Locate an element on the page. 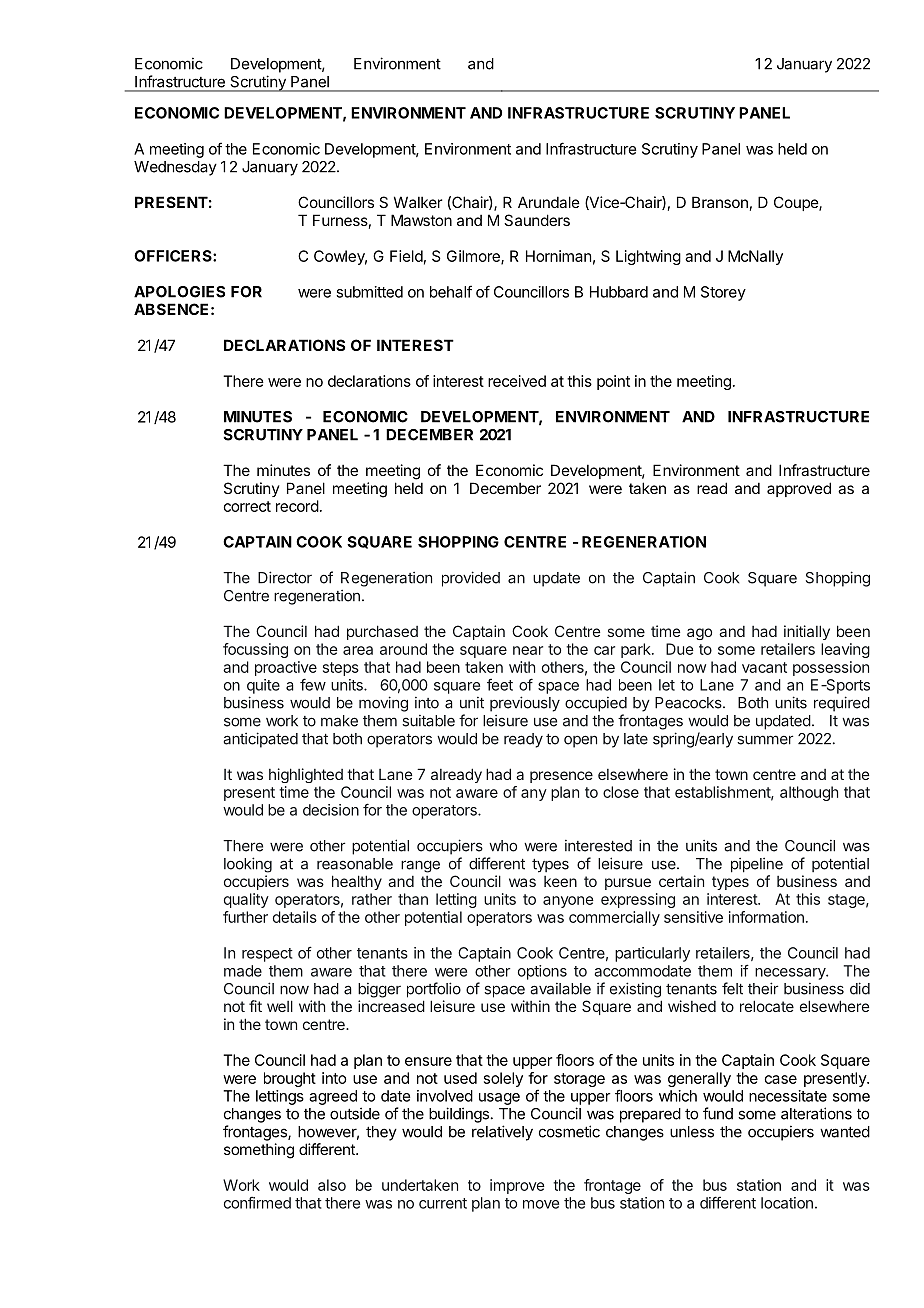 The image size is (924, 1308). Saunders is located at coordinates (537, 220).
